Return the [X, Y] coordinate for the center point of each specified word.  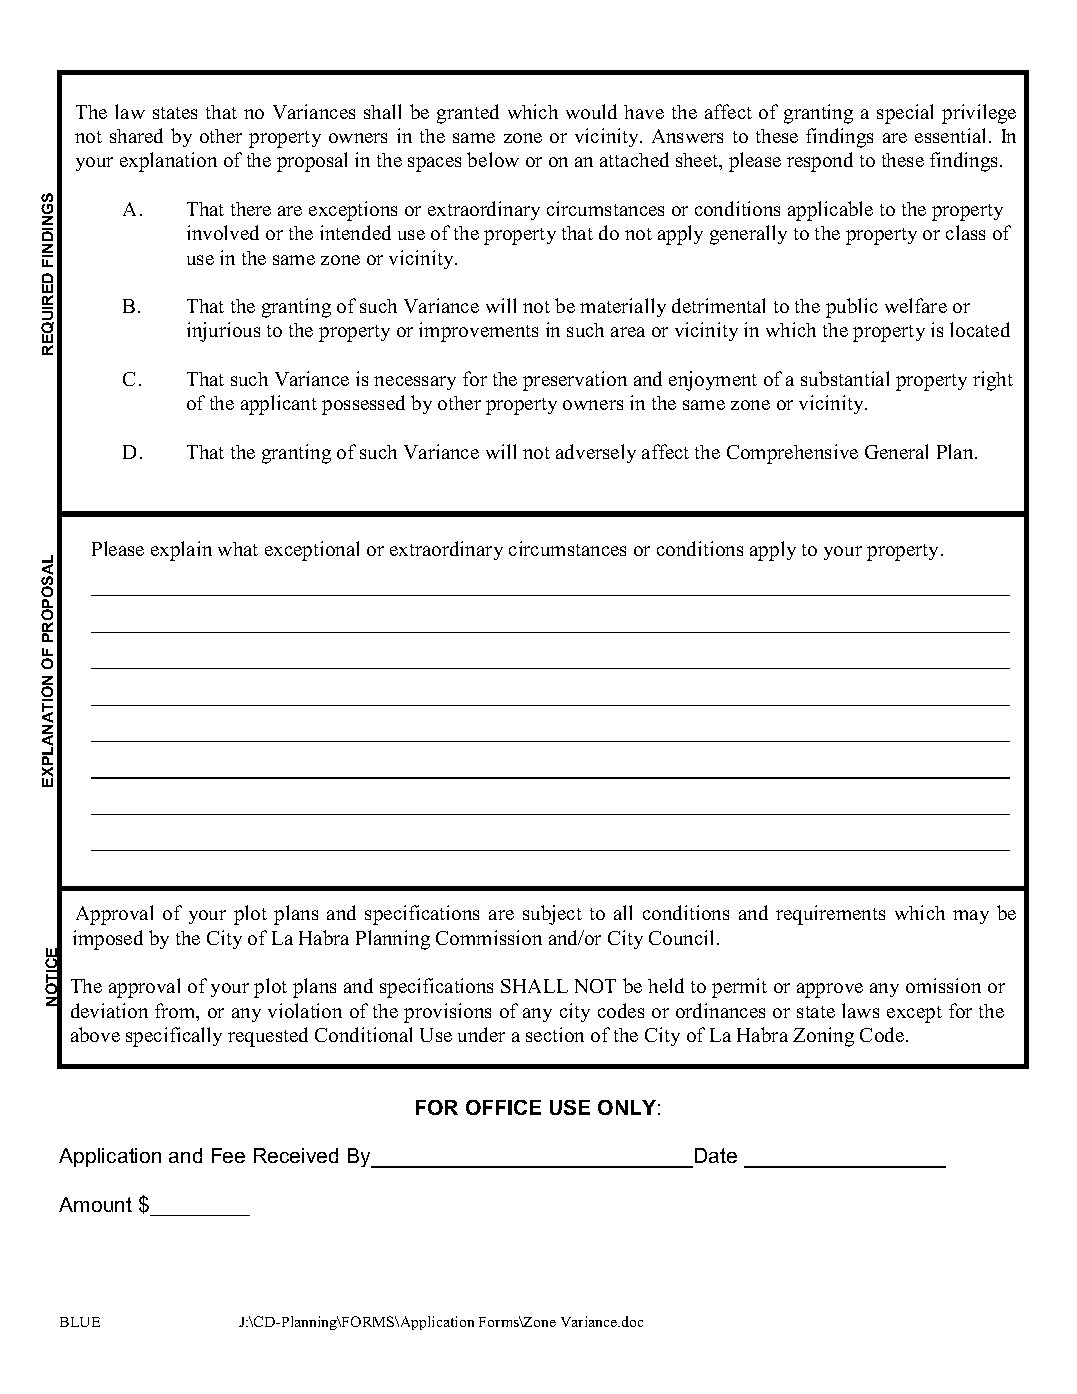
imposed [108, 940]
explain [181, 551]
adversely [596, 453]
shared [136, 135]
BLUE [80, 1322]
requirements [830, 915]
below [493, 159]
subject [552, 915]
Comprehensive [792, 454]
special [905, 114]
